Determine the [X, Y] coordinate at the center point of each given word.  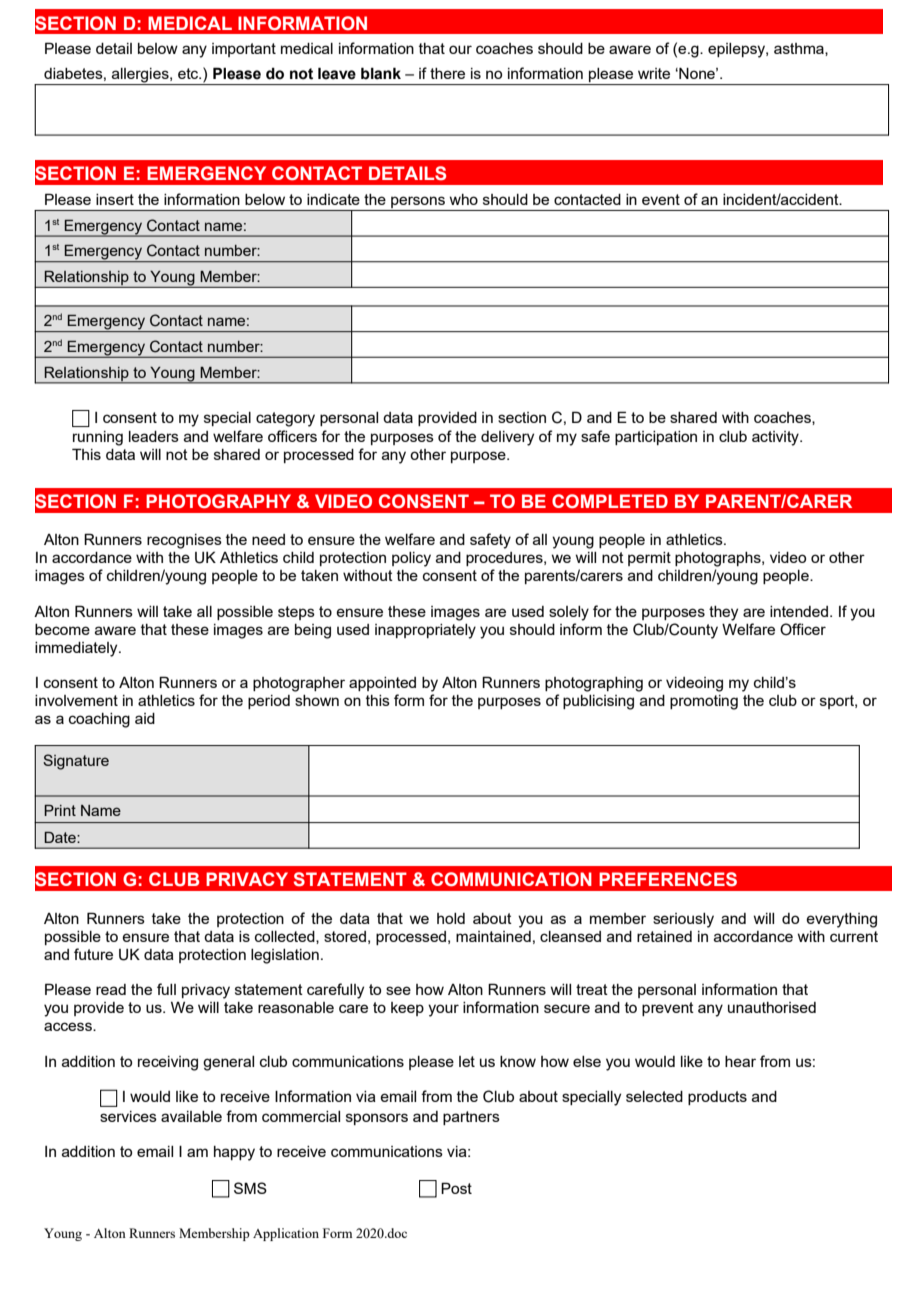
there [447, 73]
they [723, 613]
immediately [77, 649]
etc [189, 73]
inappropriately [425, 631]
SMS [250, 1188]
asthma [800, 49]
